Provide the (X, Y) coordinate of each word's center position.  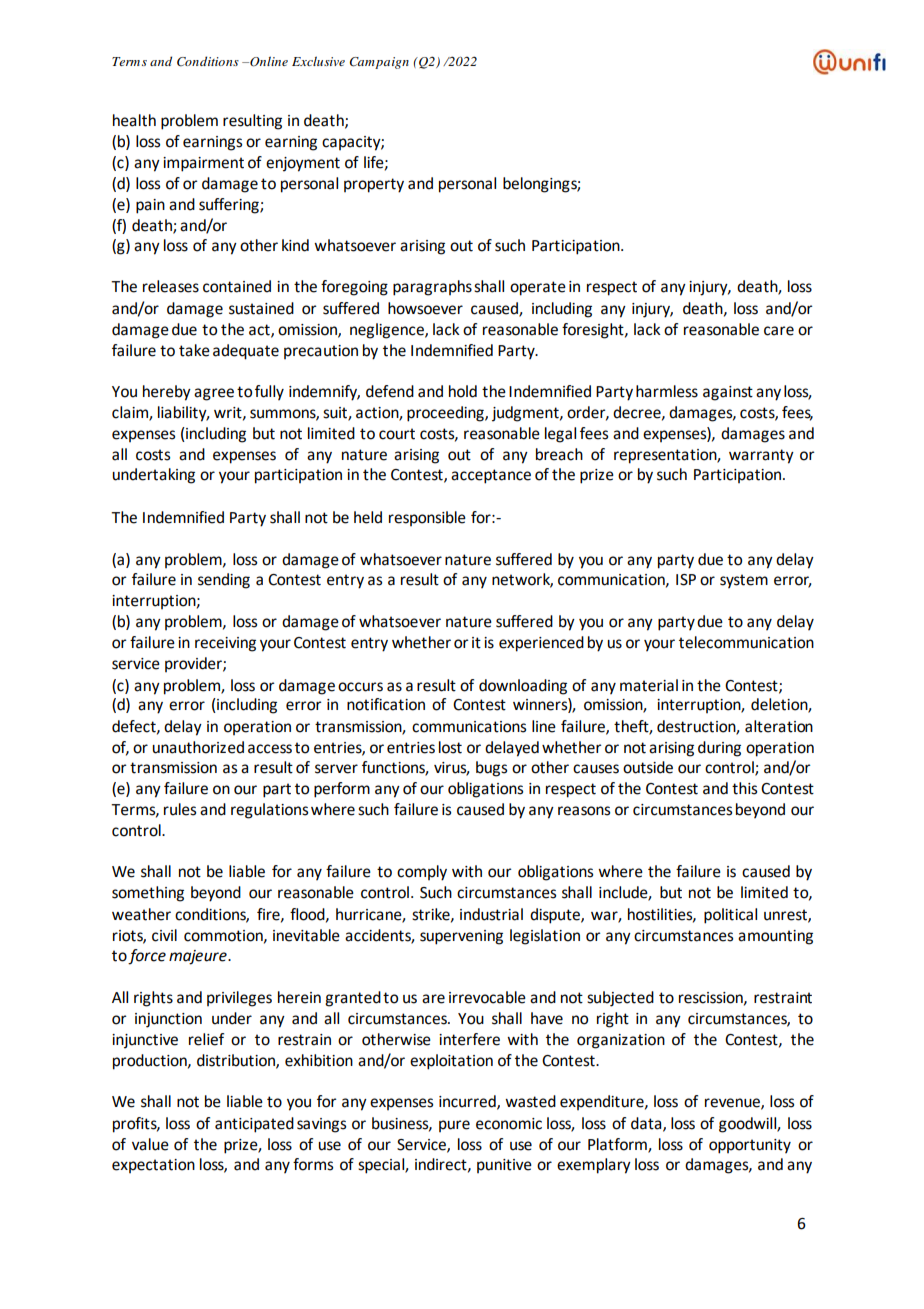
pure (454, 1126)
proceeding (446, 414)
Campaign (379, 63)
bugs (491, 769)
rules (180, 809)
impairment (203, 164)
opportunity (750, 1146)
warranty (761, 456)
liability (183, 414)
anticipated (254, 1125)
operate (538, 288)
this (744, 788)
